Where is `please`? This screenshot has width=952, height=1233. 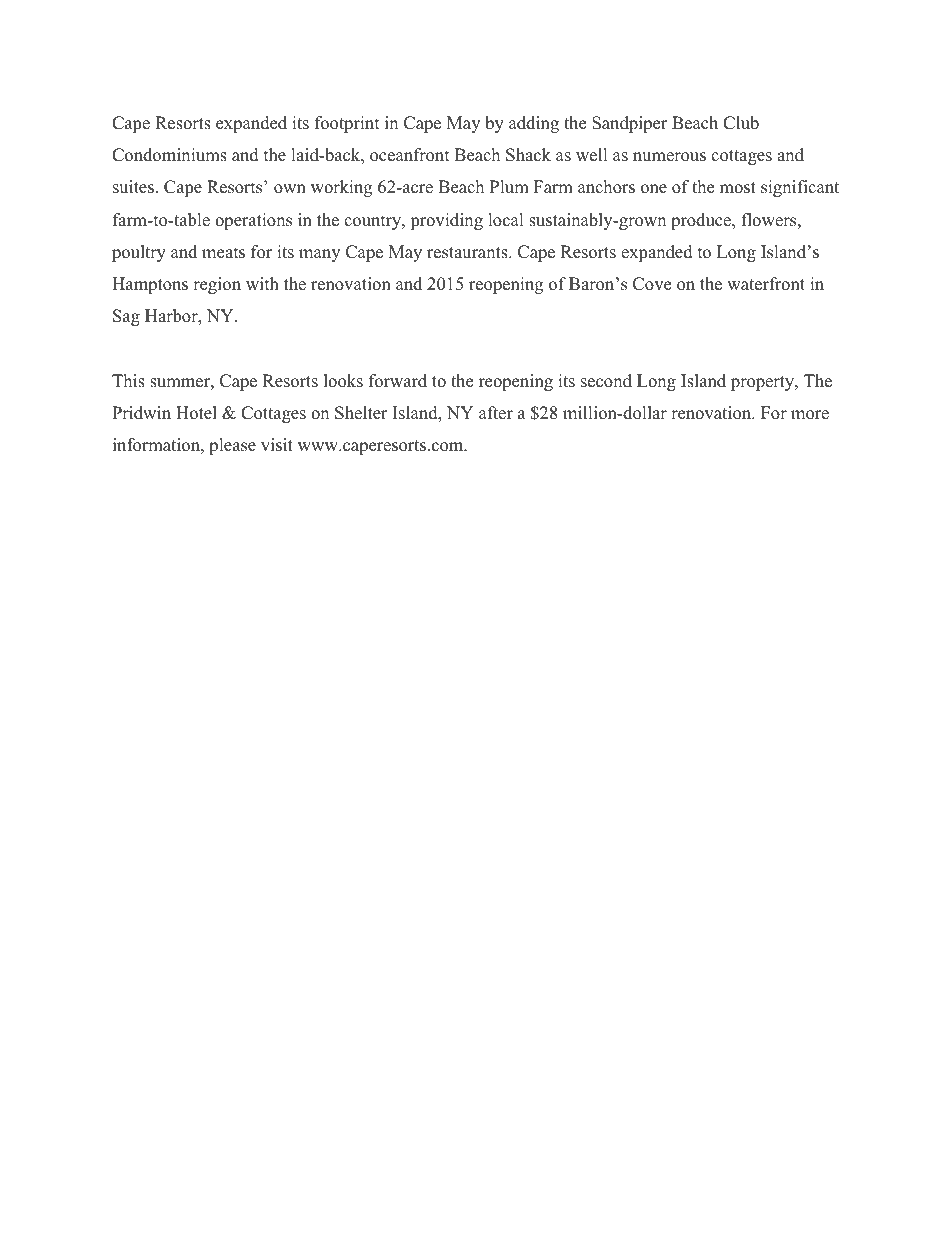 please is located at coordinates (232, 446).
